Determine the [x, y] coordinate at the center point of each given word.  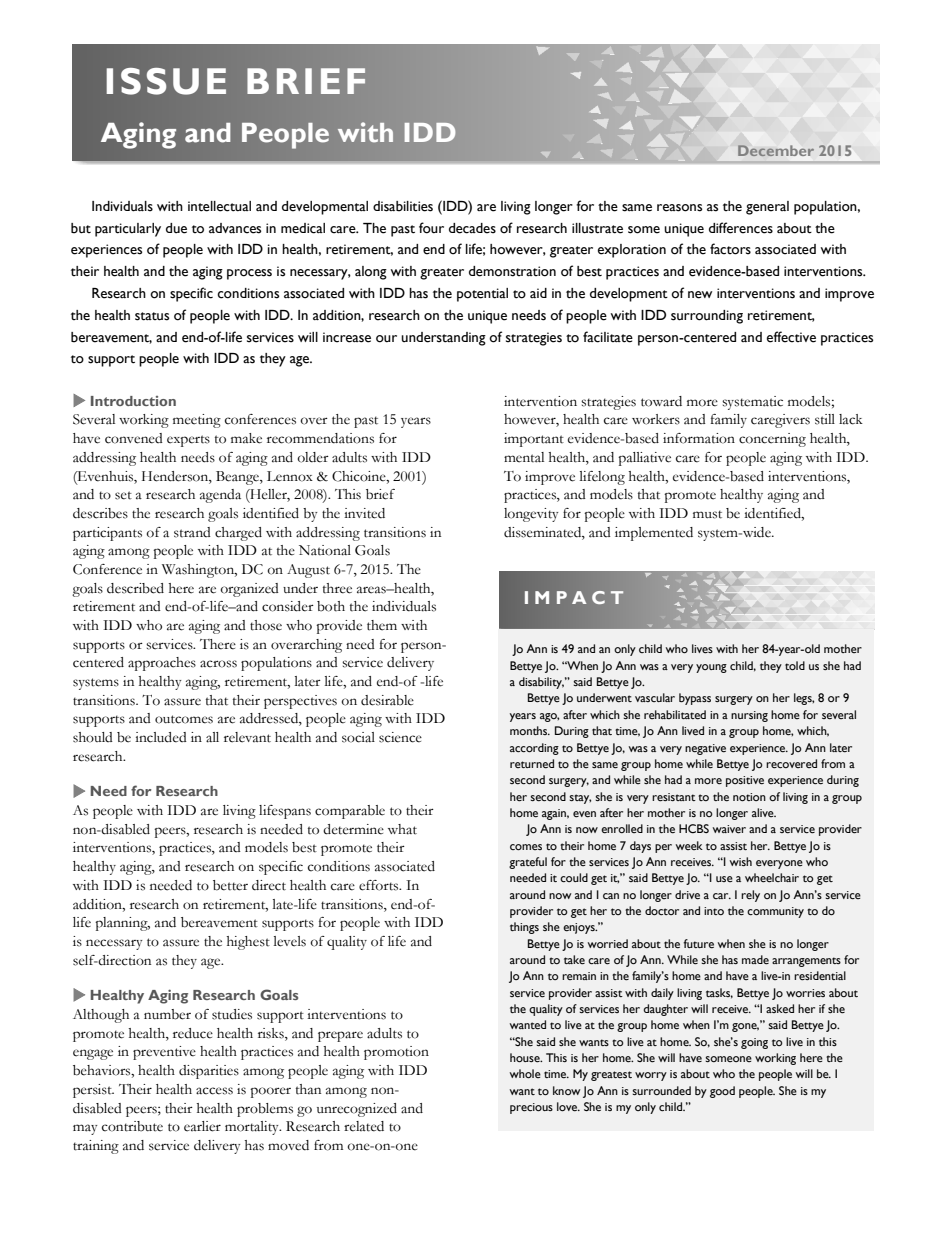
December [776, 150]
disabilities [403, 206]
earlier [202, 1126]
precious [531, 1108]
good [722, 1092]
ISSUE [166, 81]
